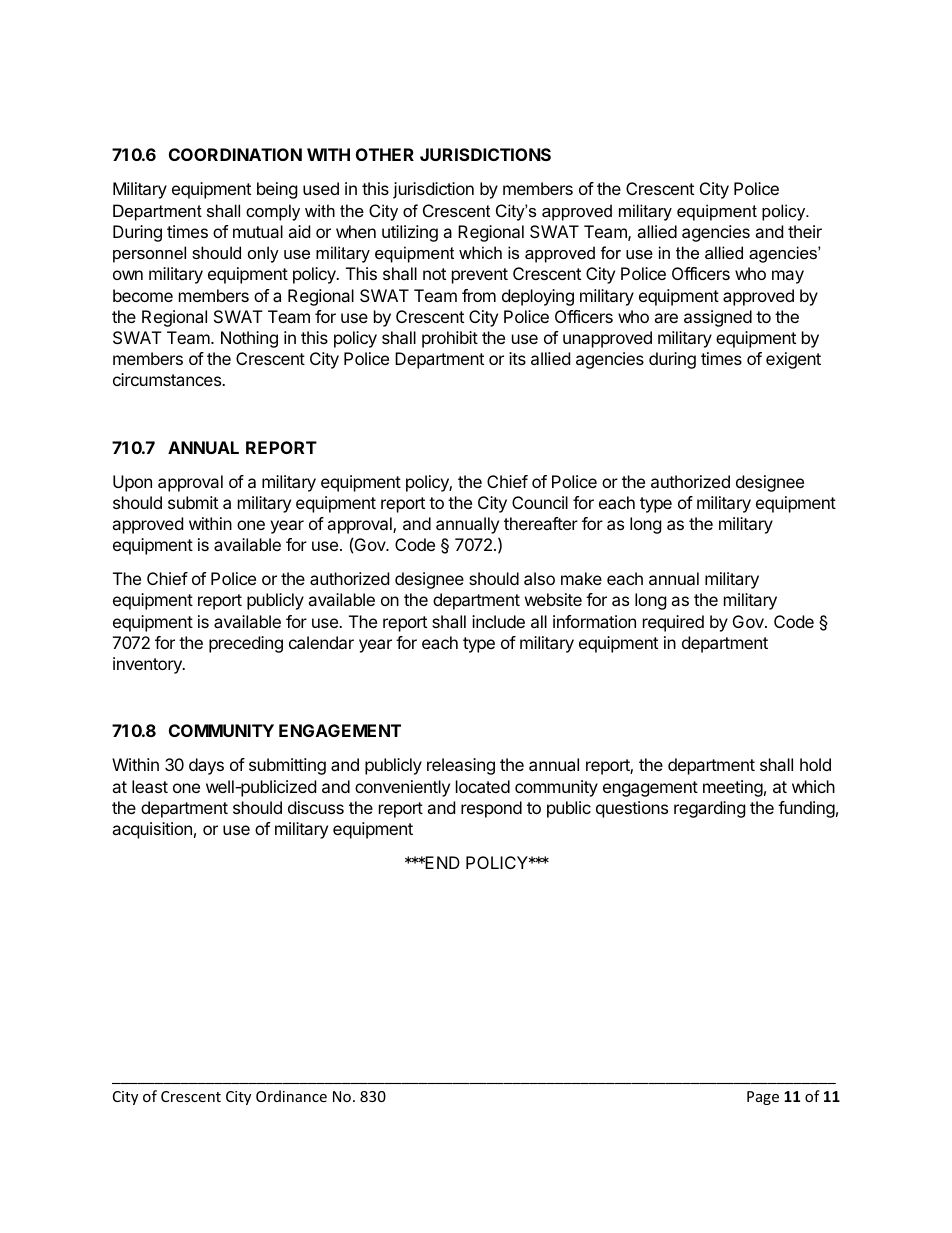  Describe the element at coordinates (235, 154) in the image. I see `COORDINATION` at that location.
